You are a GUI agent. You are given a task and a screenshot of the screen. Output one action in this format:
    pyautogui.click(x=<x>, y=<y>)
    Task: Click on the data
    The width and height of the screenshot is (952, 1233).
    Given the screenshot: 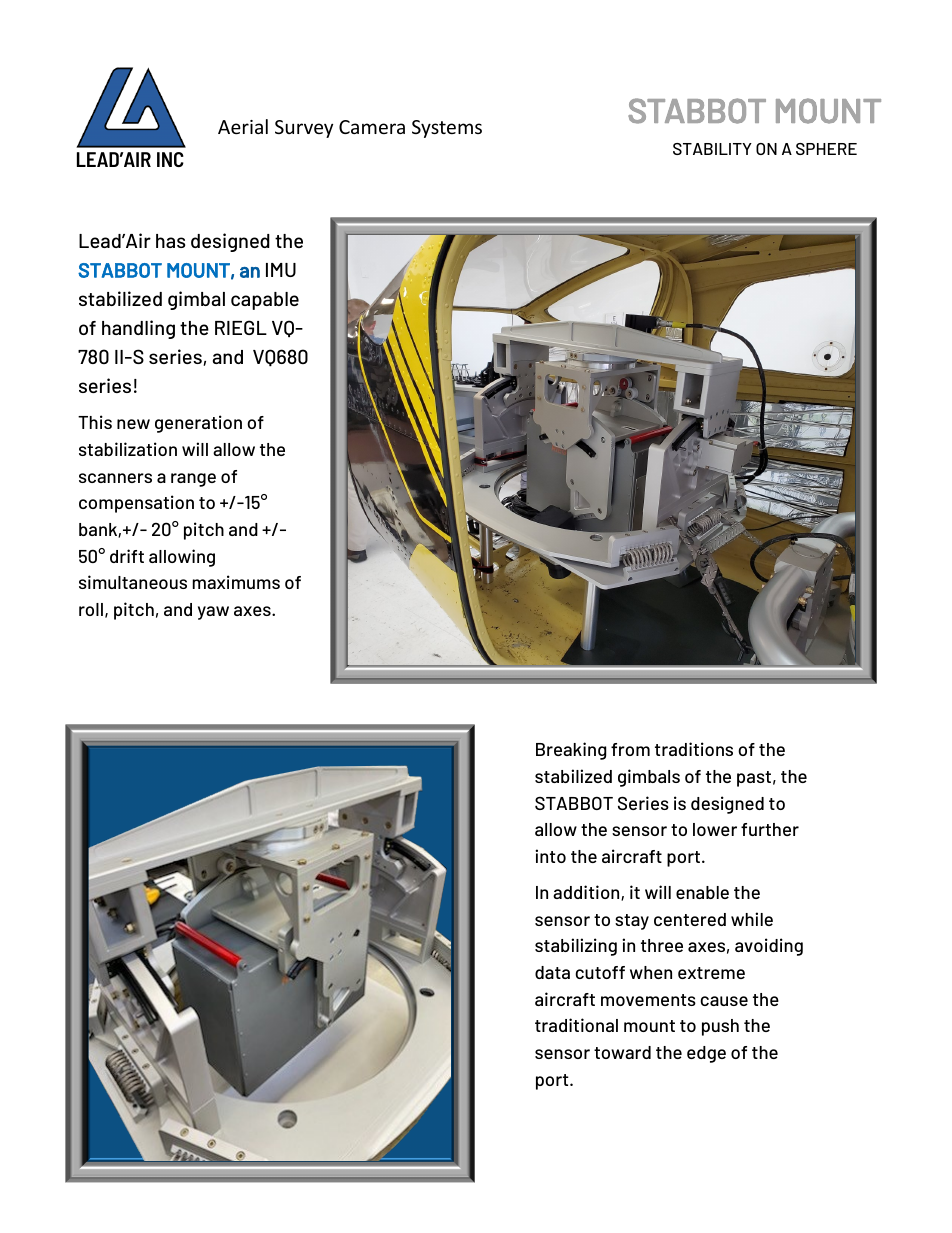 What is the action you would take?
    pyautogui.click(x=552, y=972)
